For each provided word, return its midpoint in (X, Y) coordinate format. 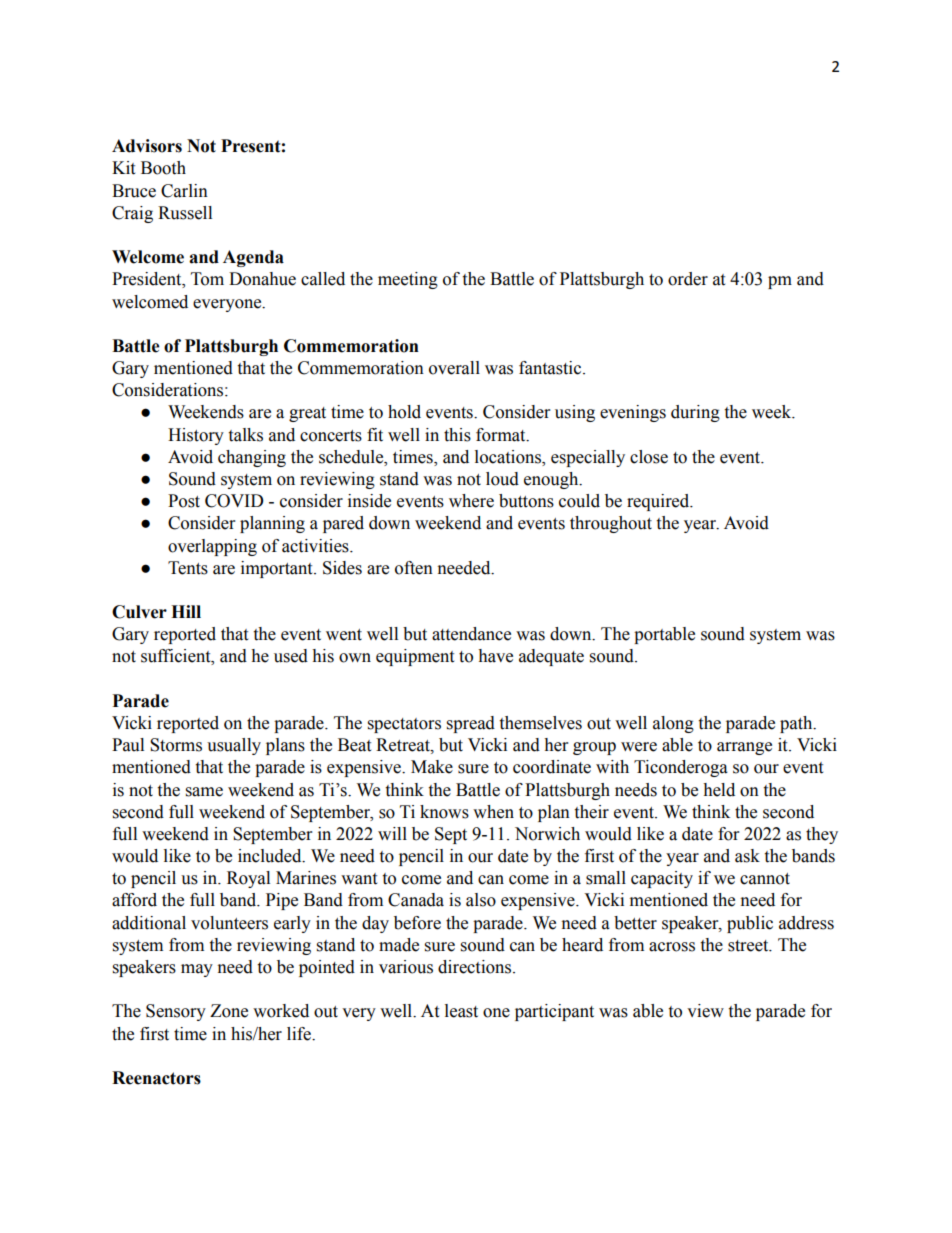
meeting (408, 280)
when (493, 812)
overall (454, 368)
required (659, 502)
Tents (188, 568)
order (688, 279)
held (719, 790)
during (695, 413)
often (414, 568)
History (196, 436)
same (204, 792)
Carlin (184, 191)
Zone (229, 1011)
